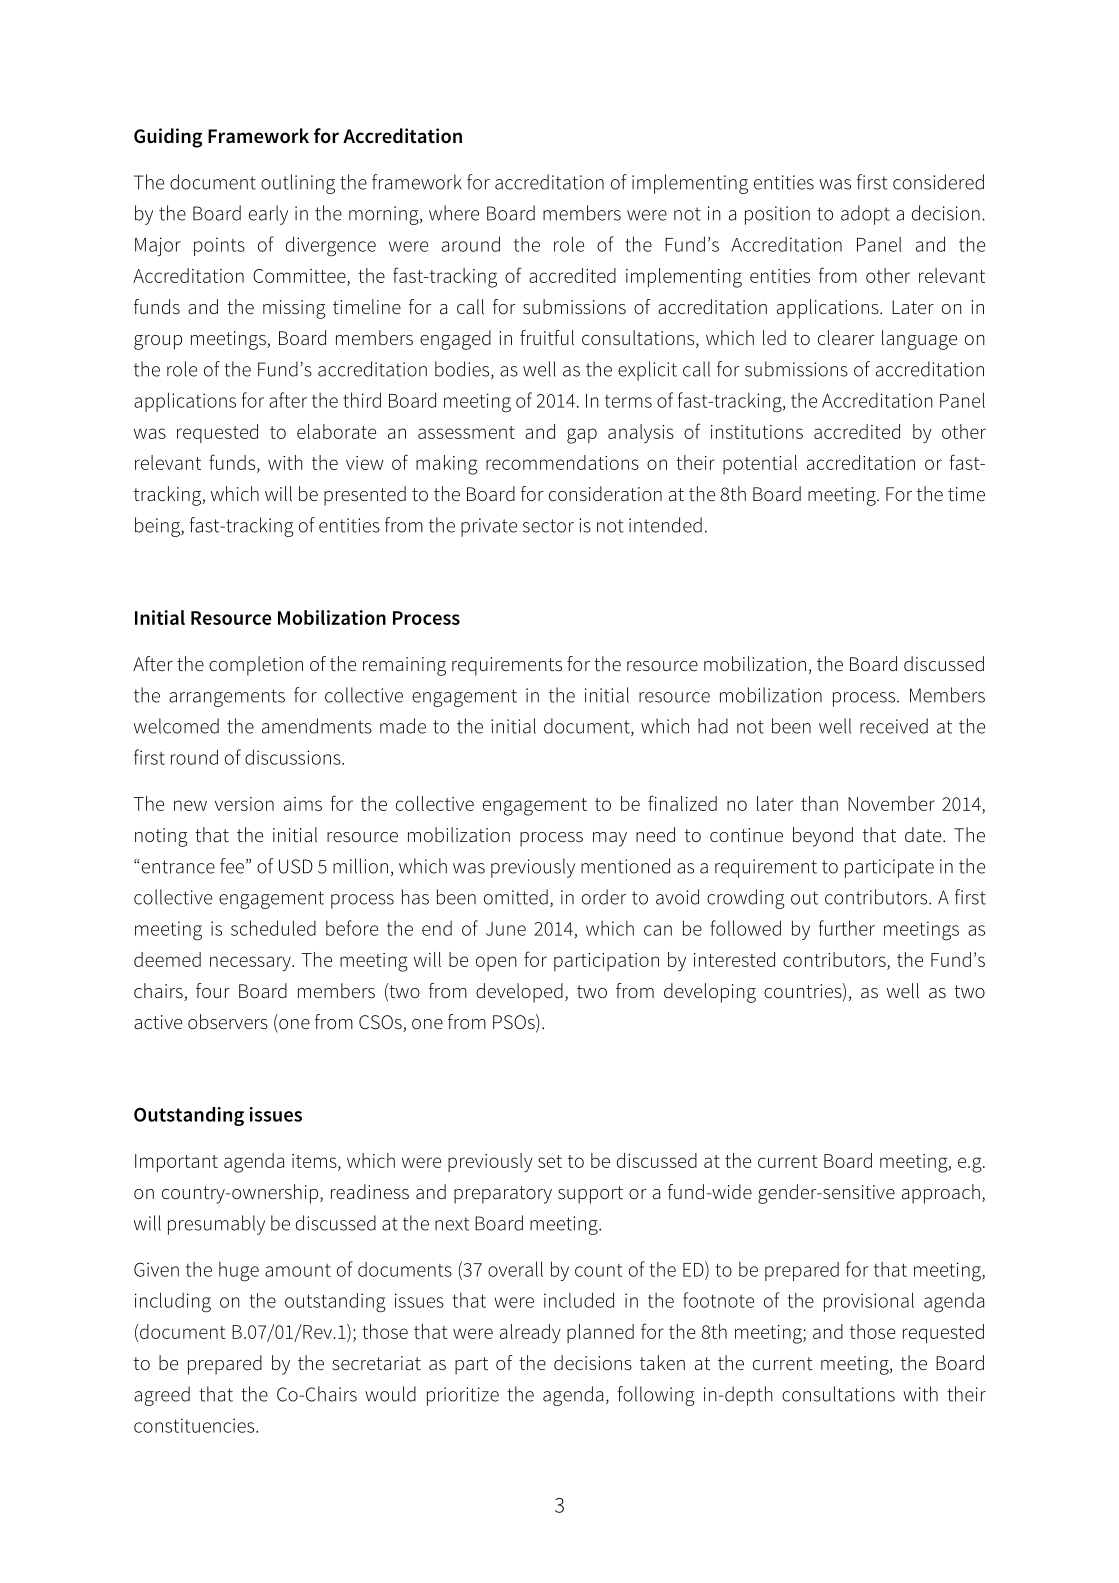  Describe the element at coordinates (298, 184) in the page. I see `outlining` at that location.
